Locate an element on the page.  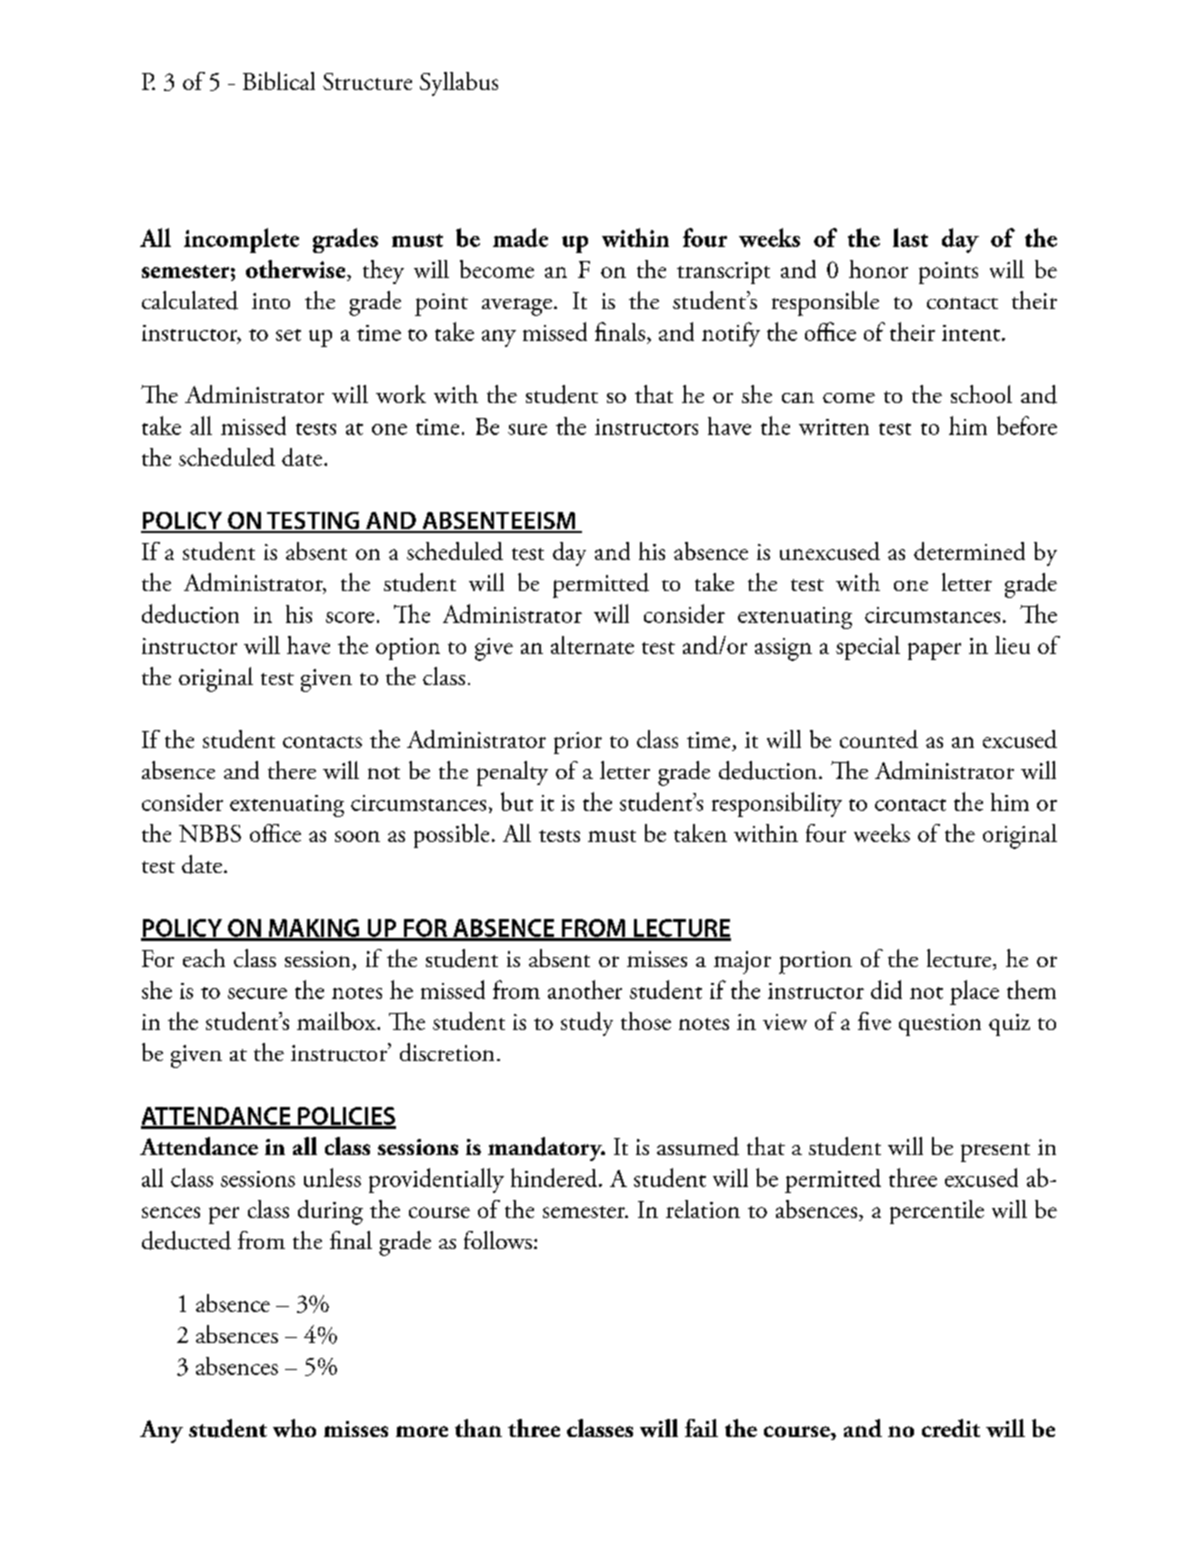
Syllabus is located at coordinates (459, 84).
